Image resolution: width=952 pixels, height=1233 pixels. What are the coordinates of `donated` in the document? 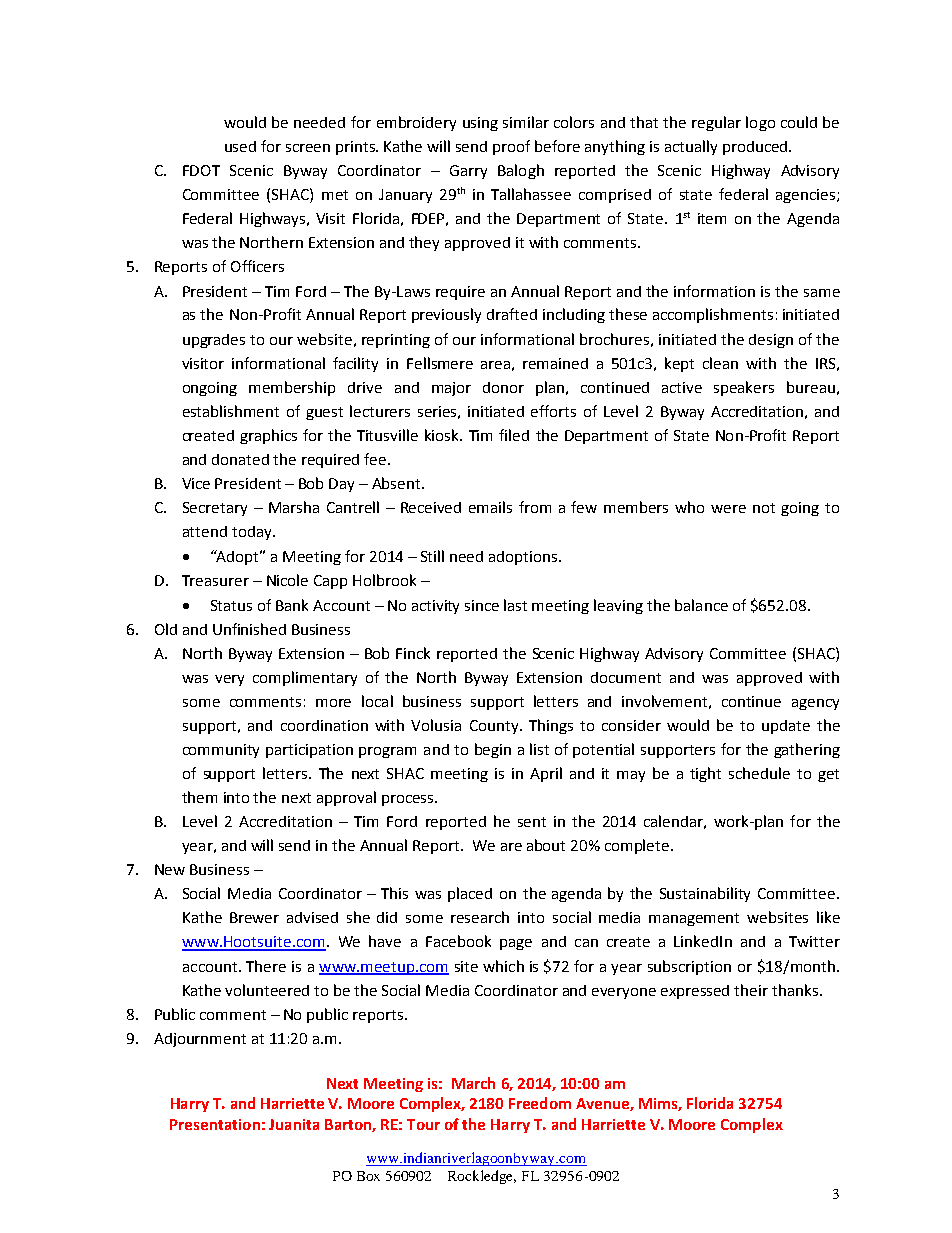 It's located at (240, 459).
